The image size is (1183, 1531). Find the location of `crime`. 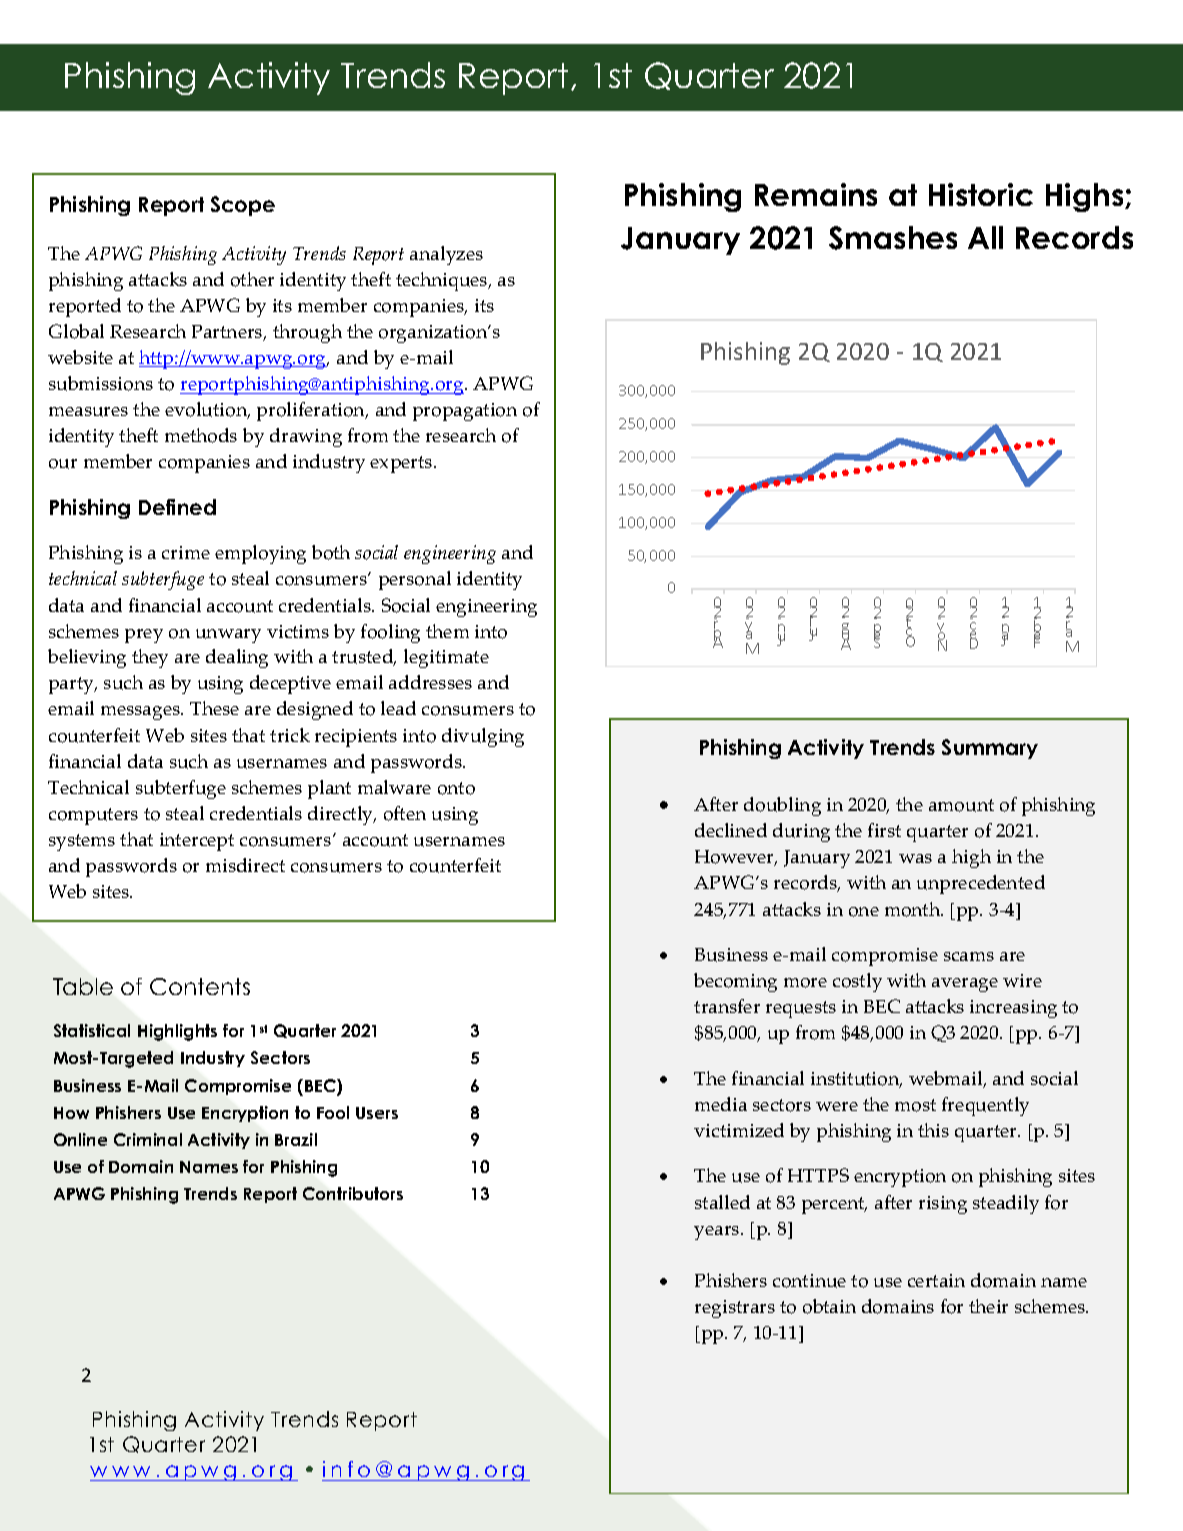

crime is located at coordinates (186, 552).
